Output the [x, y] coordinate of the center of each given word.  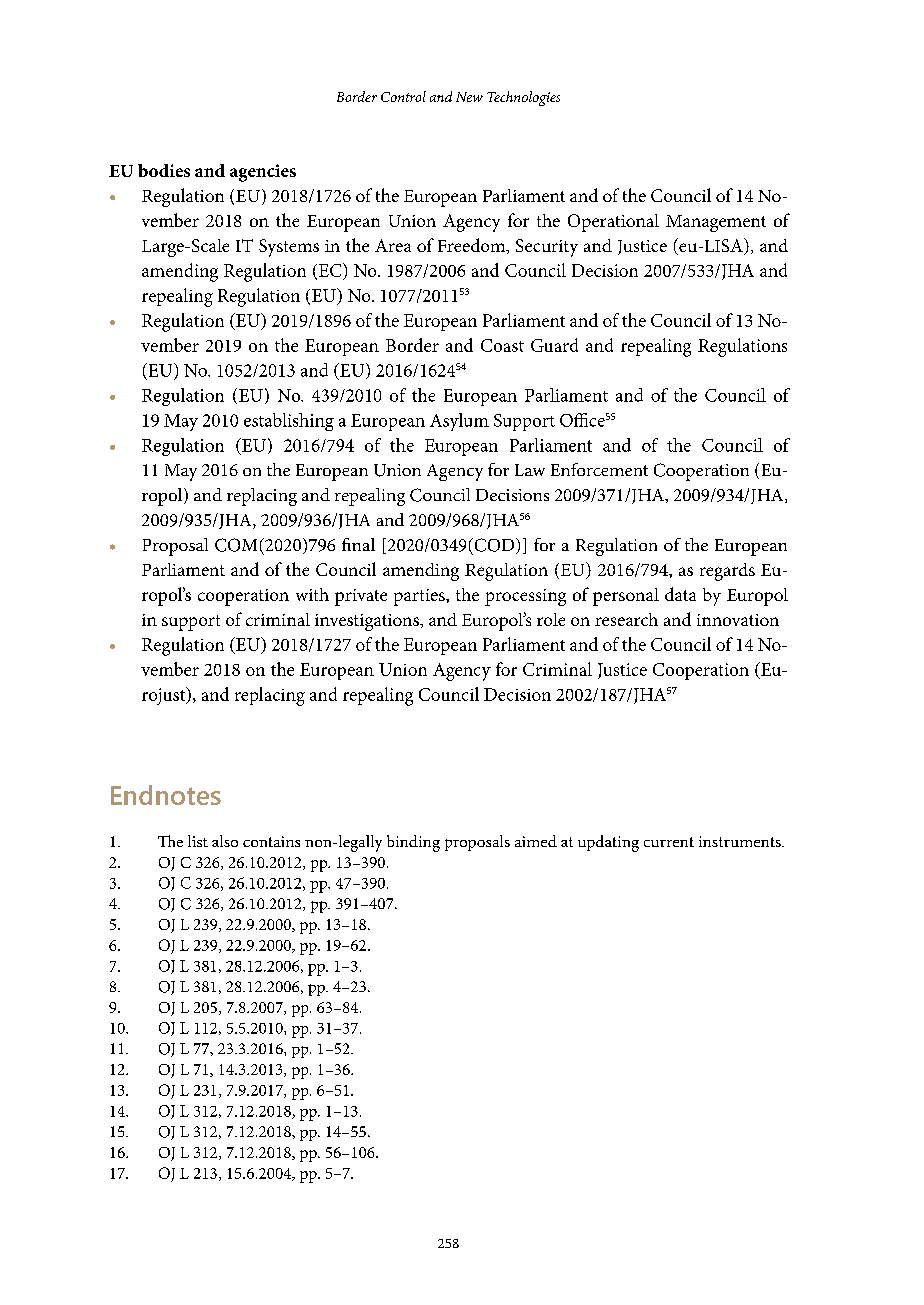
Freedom [473, 246]
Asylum [459, 422]
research [626, 619]
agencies [263, 173]
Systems [289, 248]
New [469, 97]
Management [716, 223]
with [312, 594]
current [669, 842]
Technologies [523, 98]
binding [413, 843]
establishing [289, 422]
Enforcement [599, 469]
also [225, 841]
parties [420, 597]
